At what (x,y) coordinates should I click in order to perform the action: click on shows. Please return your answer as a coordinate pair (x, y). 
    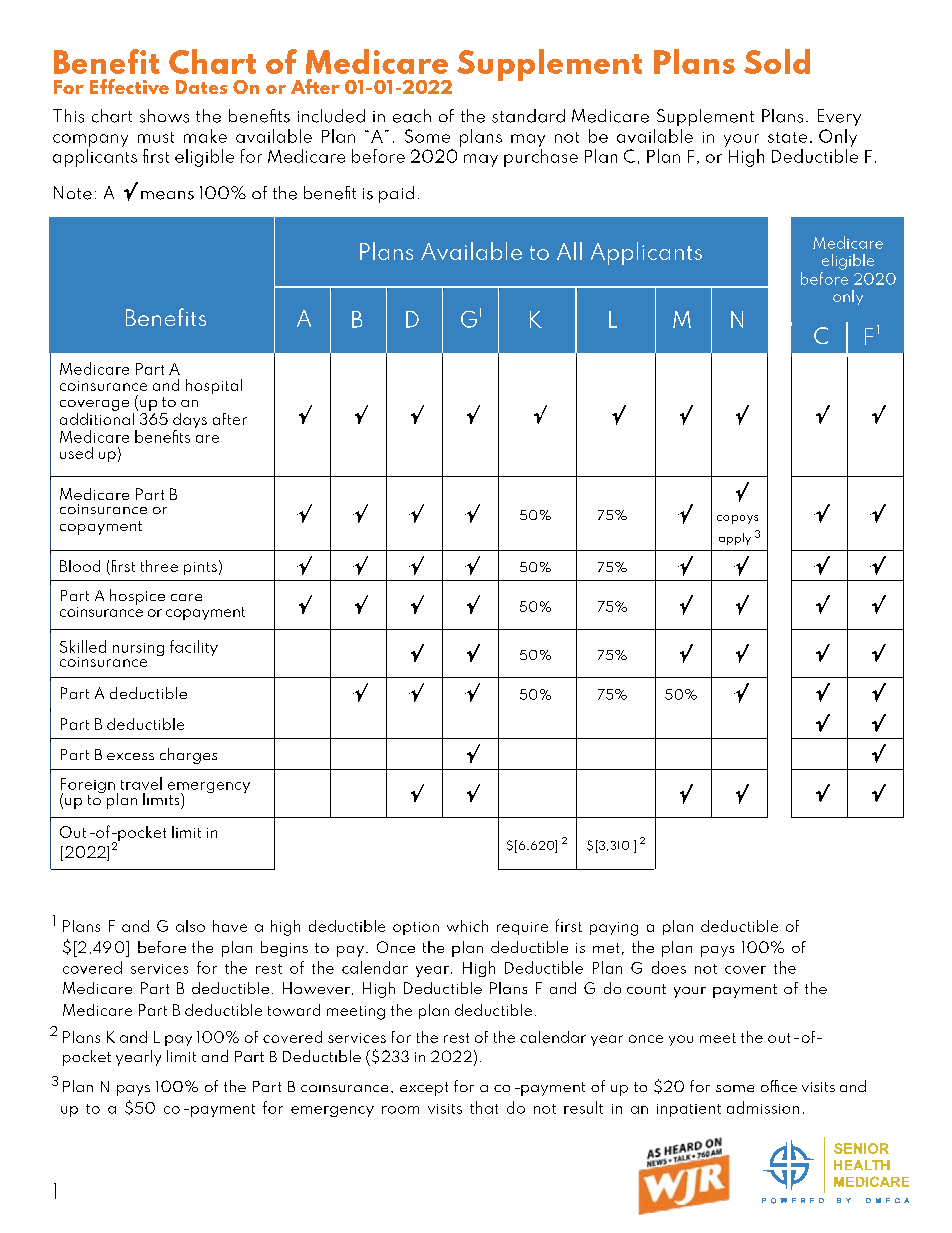
    Looking at the image, I should click on (164, 116).
